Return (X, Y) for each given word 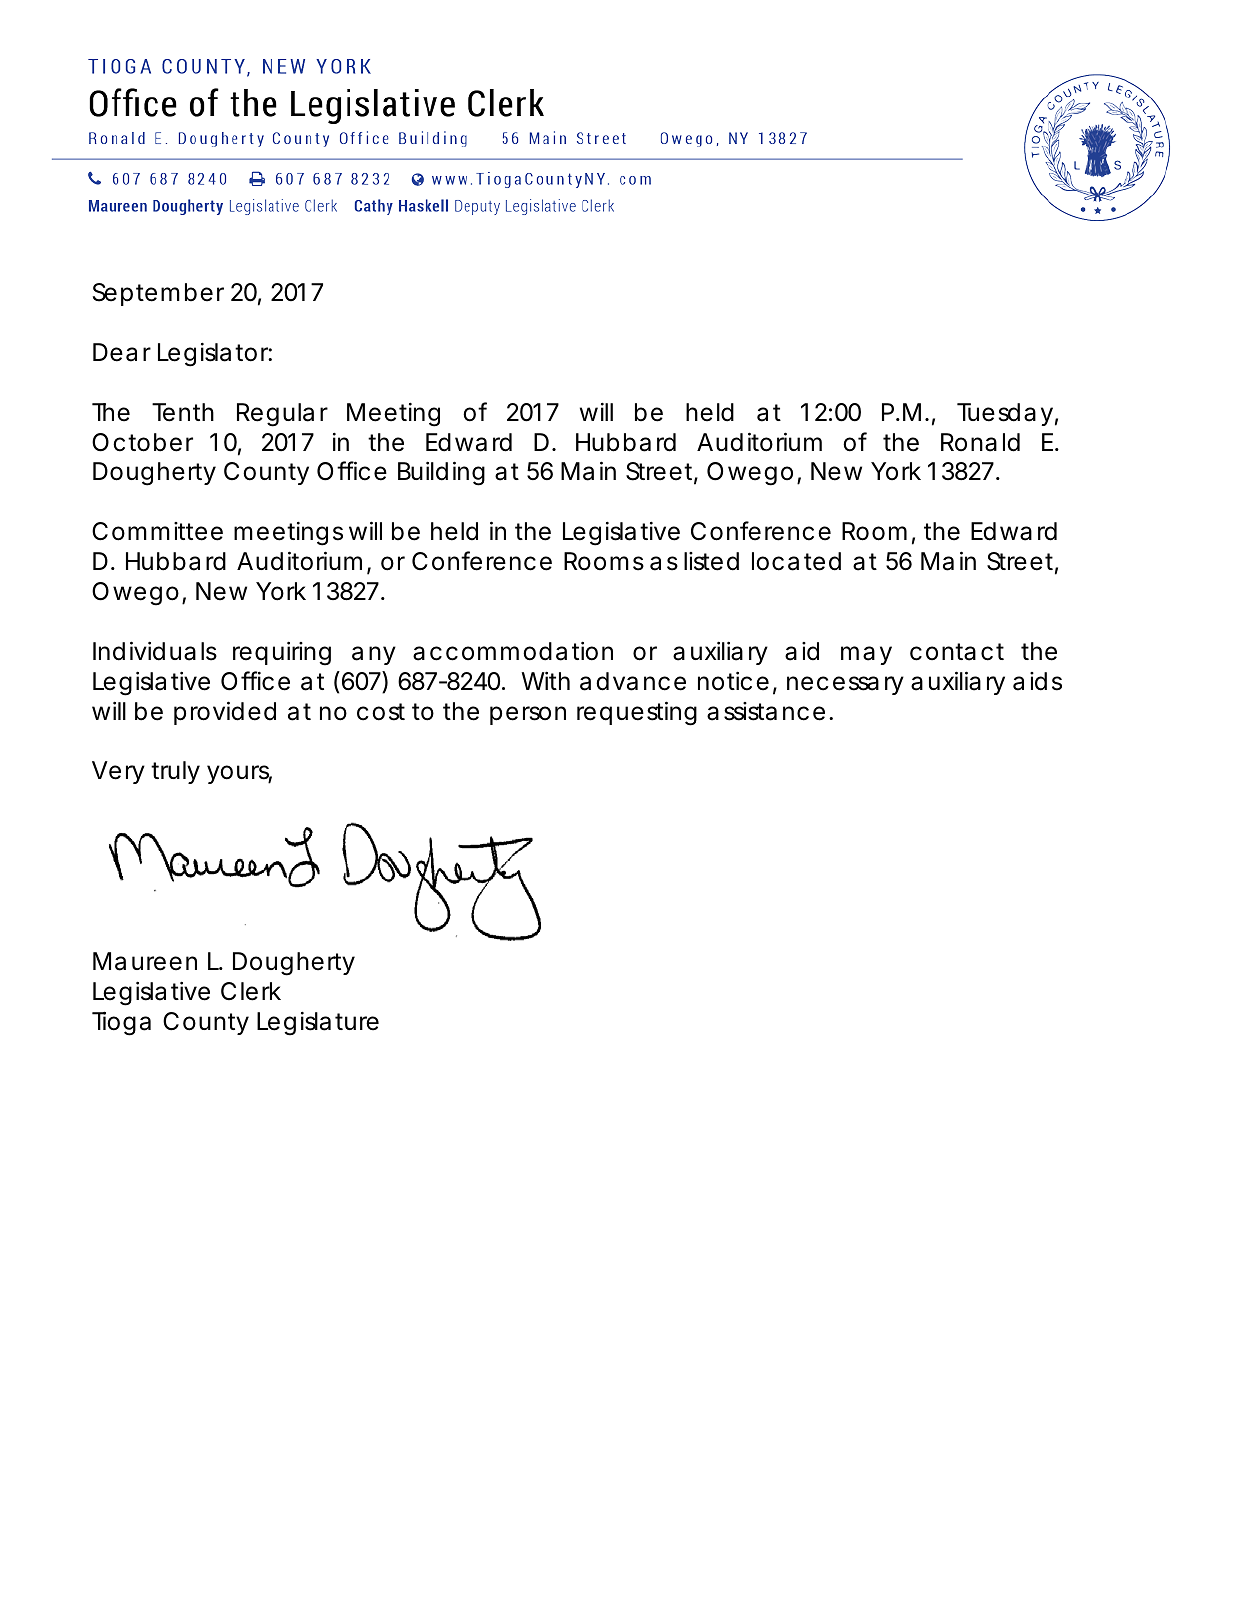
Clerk (251, 991)
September (158, 294)
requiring (282, 653)
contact (957, 652)
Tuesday (1005, 414)
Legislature (318, 1024)
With (545, 680)
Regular (282, 415)
